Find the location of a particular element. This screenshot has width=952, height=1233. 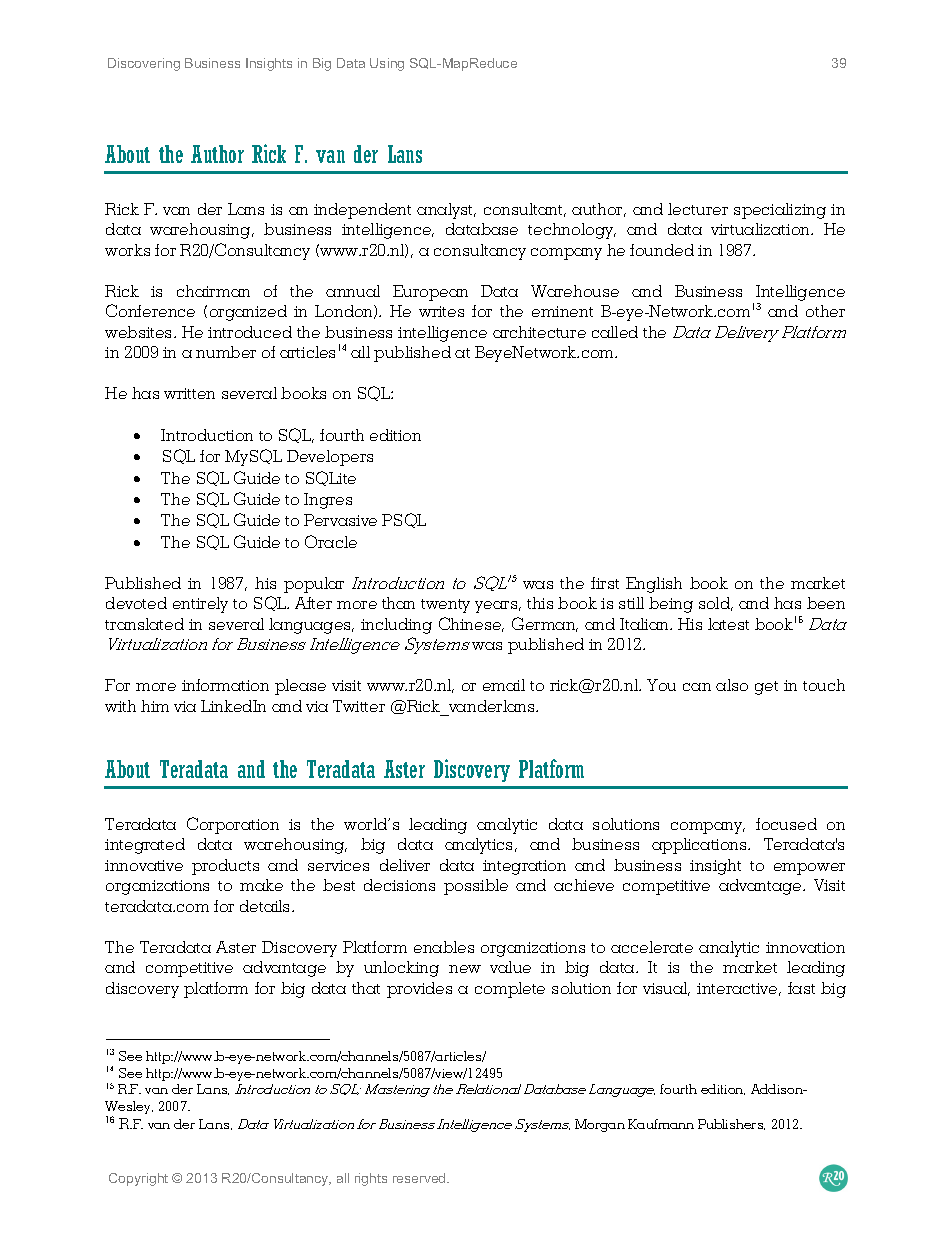

PSQL is located at coordinates (404, 520).
